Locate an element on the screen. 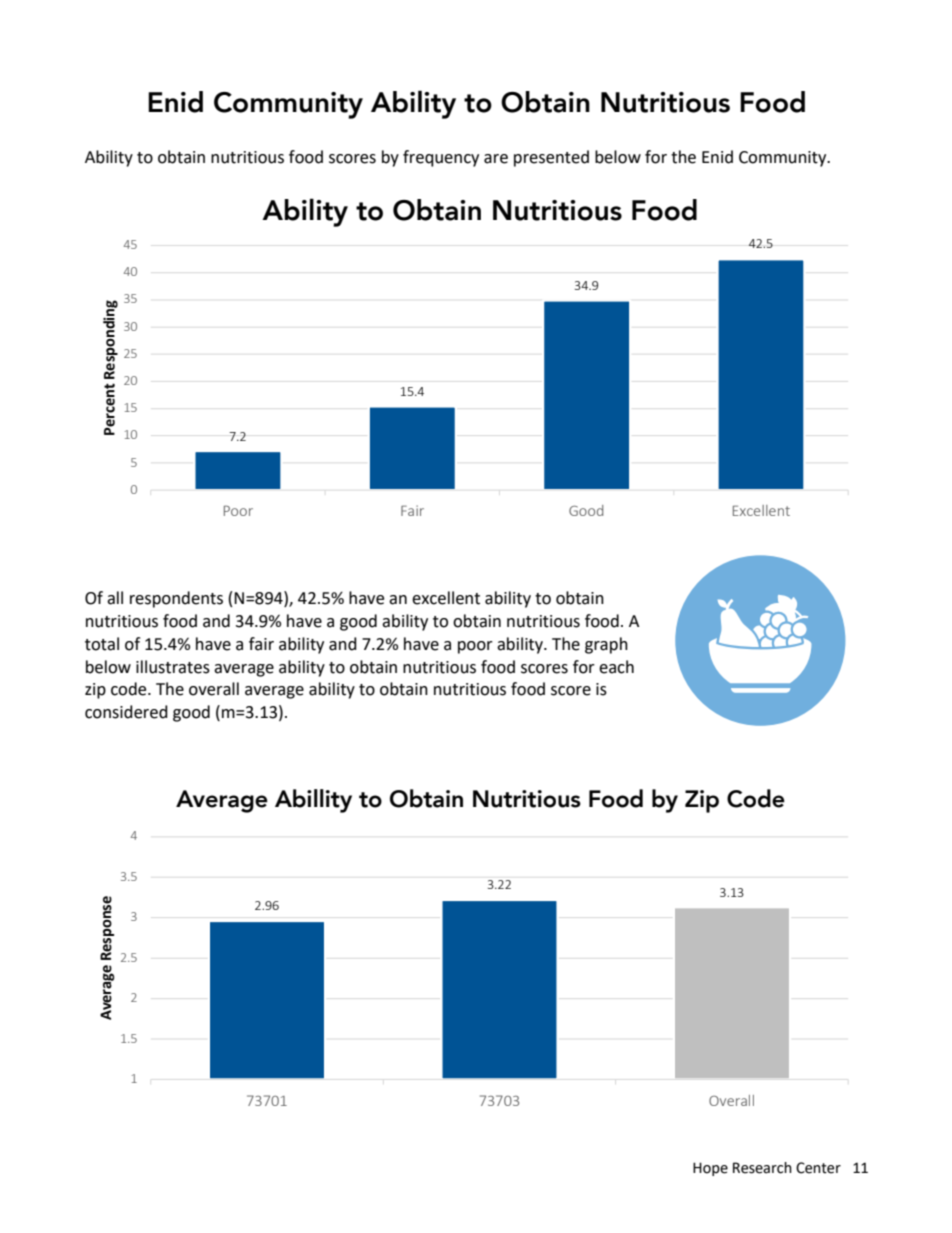 This screenshot has width=952, height=1233. Hope is located at coordinates (710, 1169).
